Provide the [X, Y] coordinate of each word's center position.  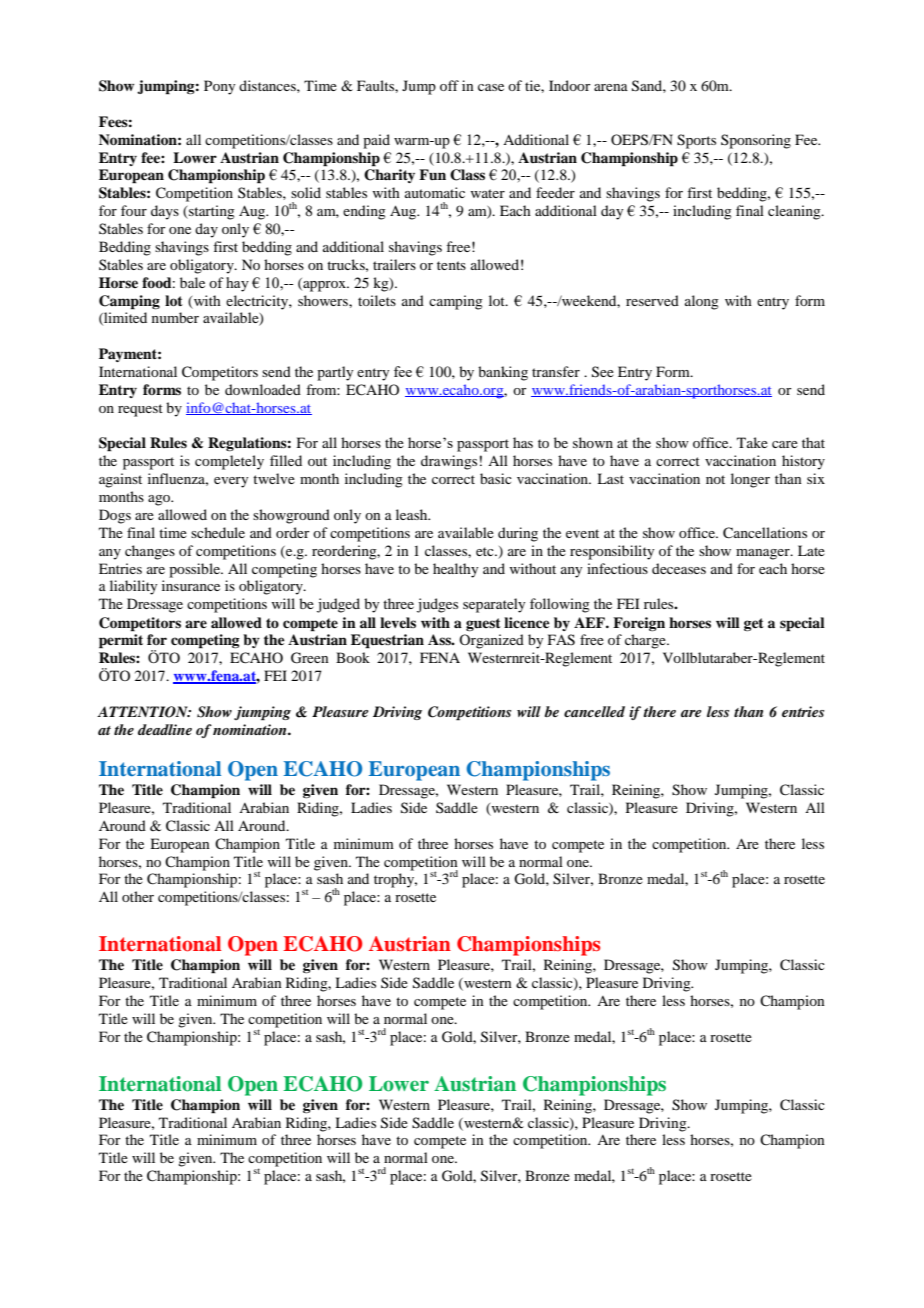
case [491, 87]
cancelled [594, 711]
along [702, 302]
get [754, 624]
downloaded [263, 389]
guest [483, 624]
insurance [191, 585]
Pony [219, 87]
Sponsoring [756, 141]
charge [646, 641]
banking [503, 373]
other [138, 896]
